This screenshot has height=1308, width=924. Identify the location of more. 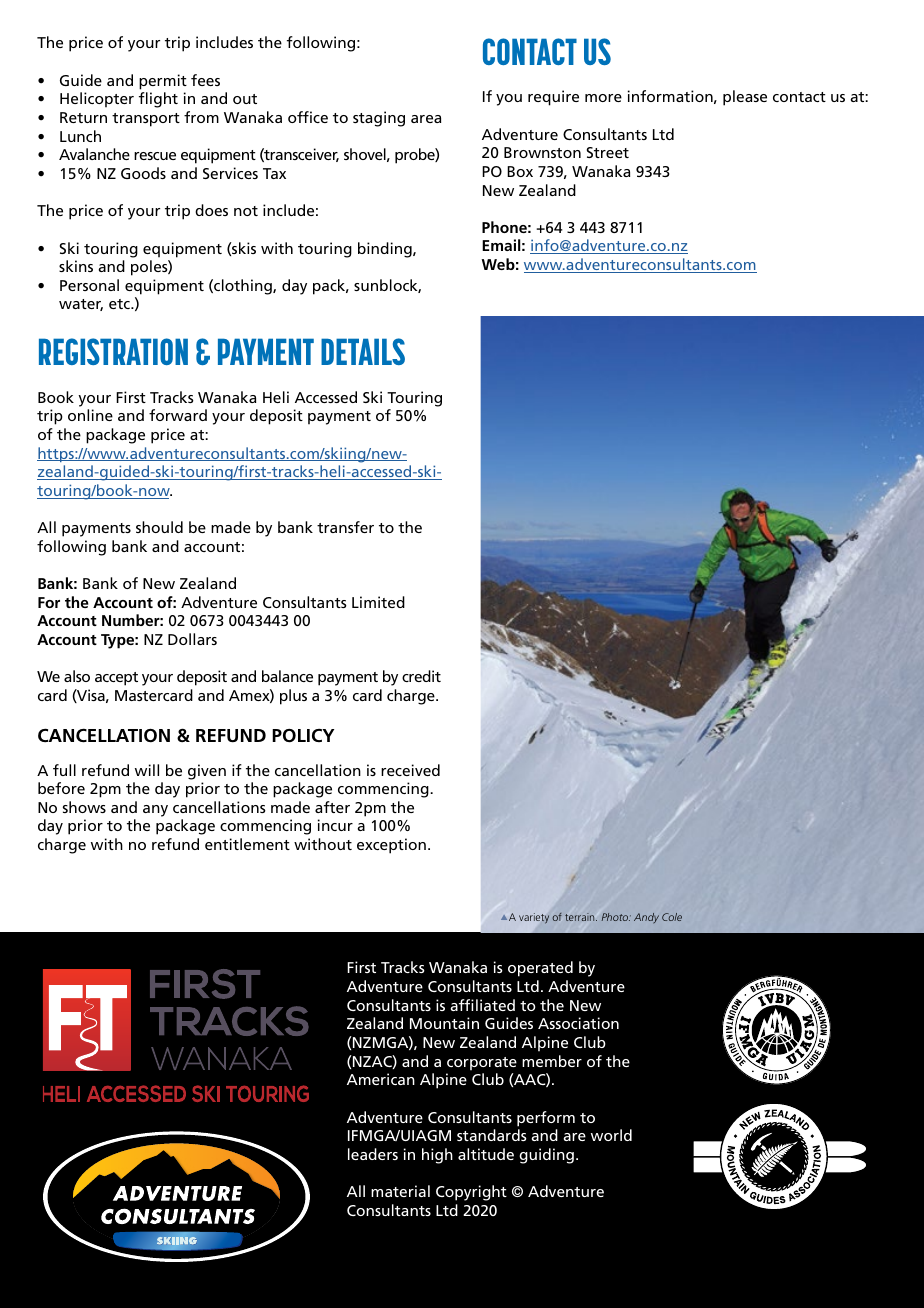
(603, 98).
